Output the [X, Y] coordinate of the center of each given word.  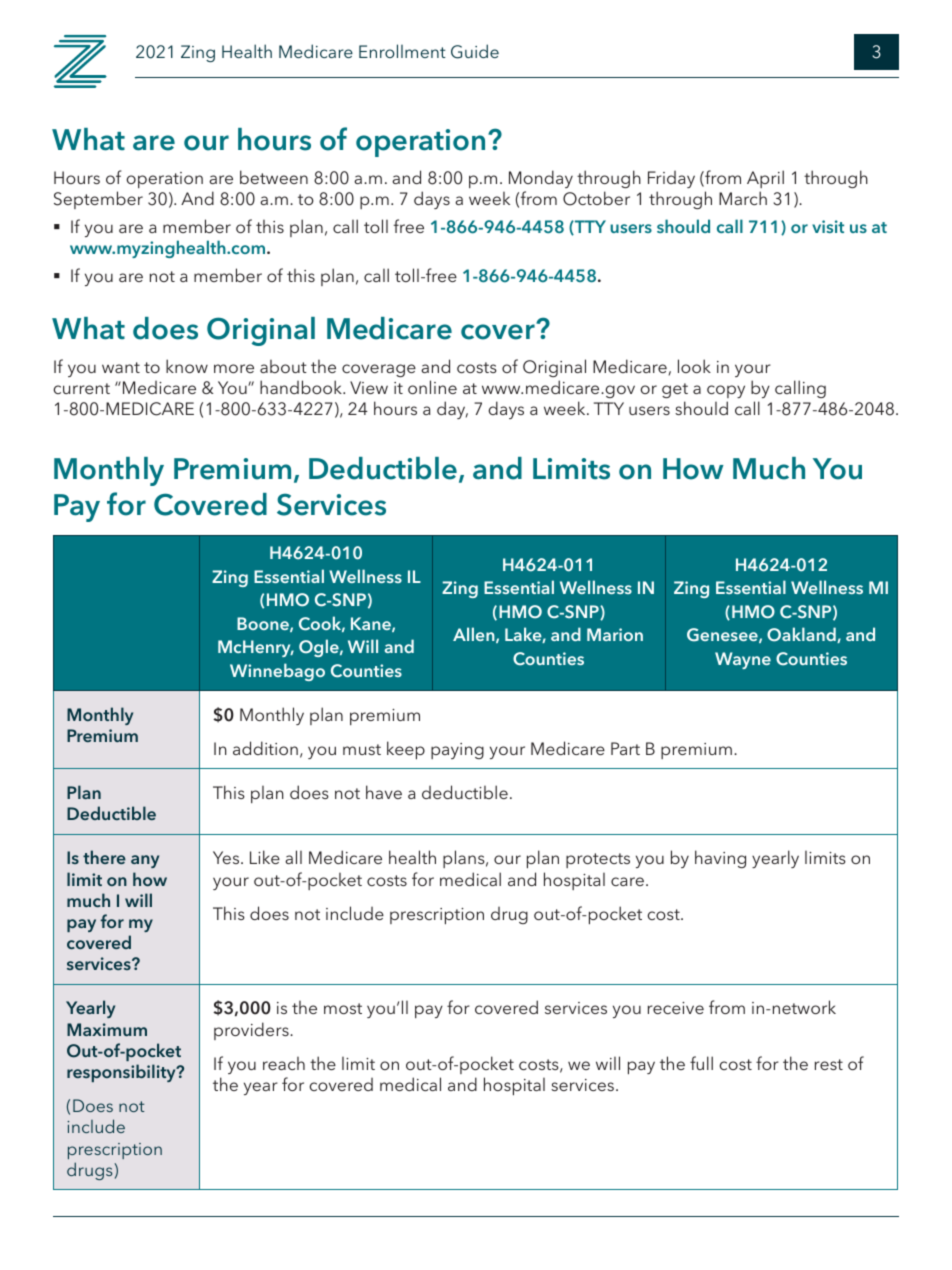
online [432, 387]
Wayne [743, 660]
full [701, 1063]
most [343, 1008]
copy [726, 391]
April [765, 179]
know [187, 366]
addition [265, 748]
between [274, 177]
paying [457, 751]
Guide [475, 51]
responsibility [122, 1073]
